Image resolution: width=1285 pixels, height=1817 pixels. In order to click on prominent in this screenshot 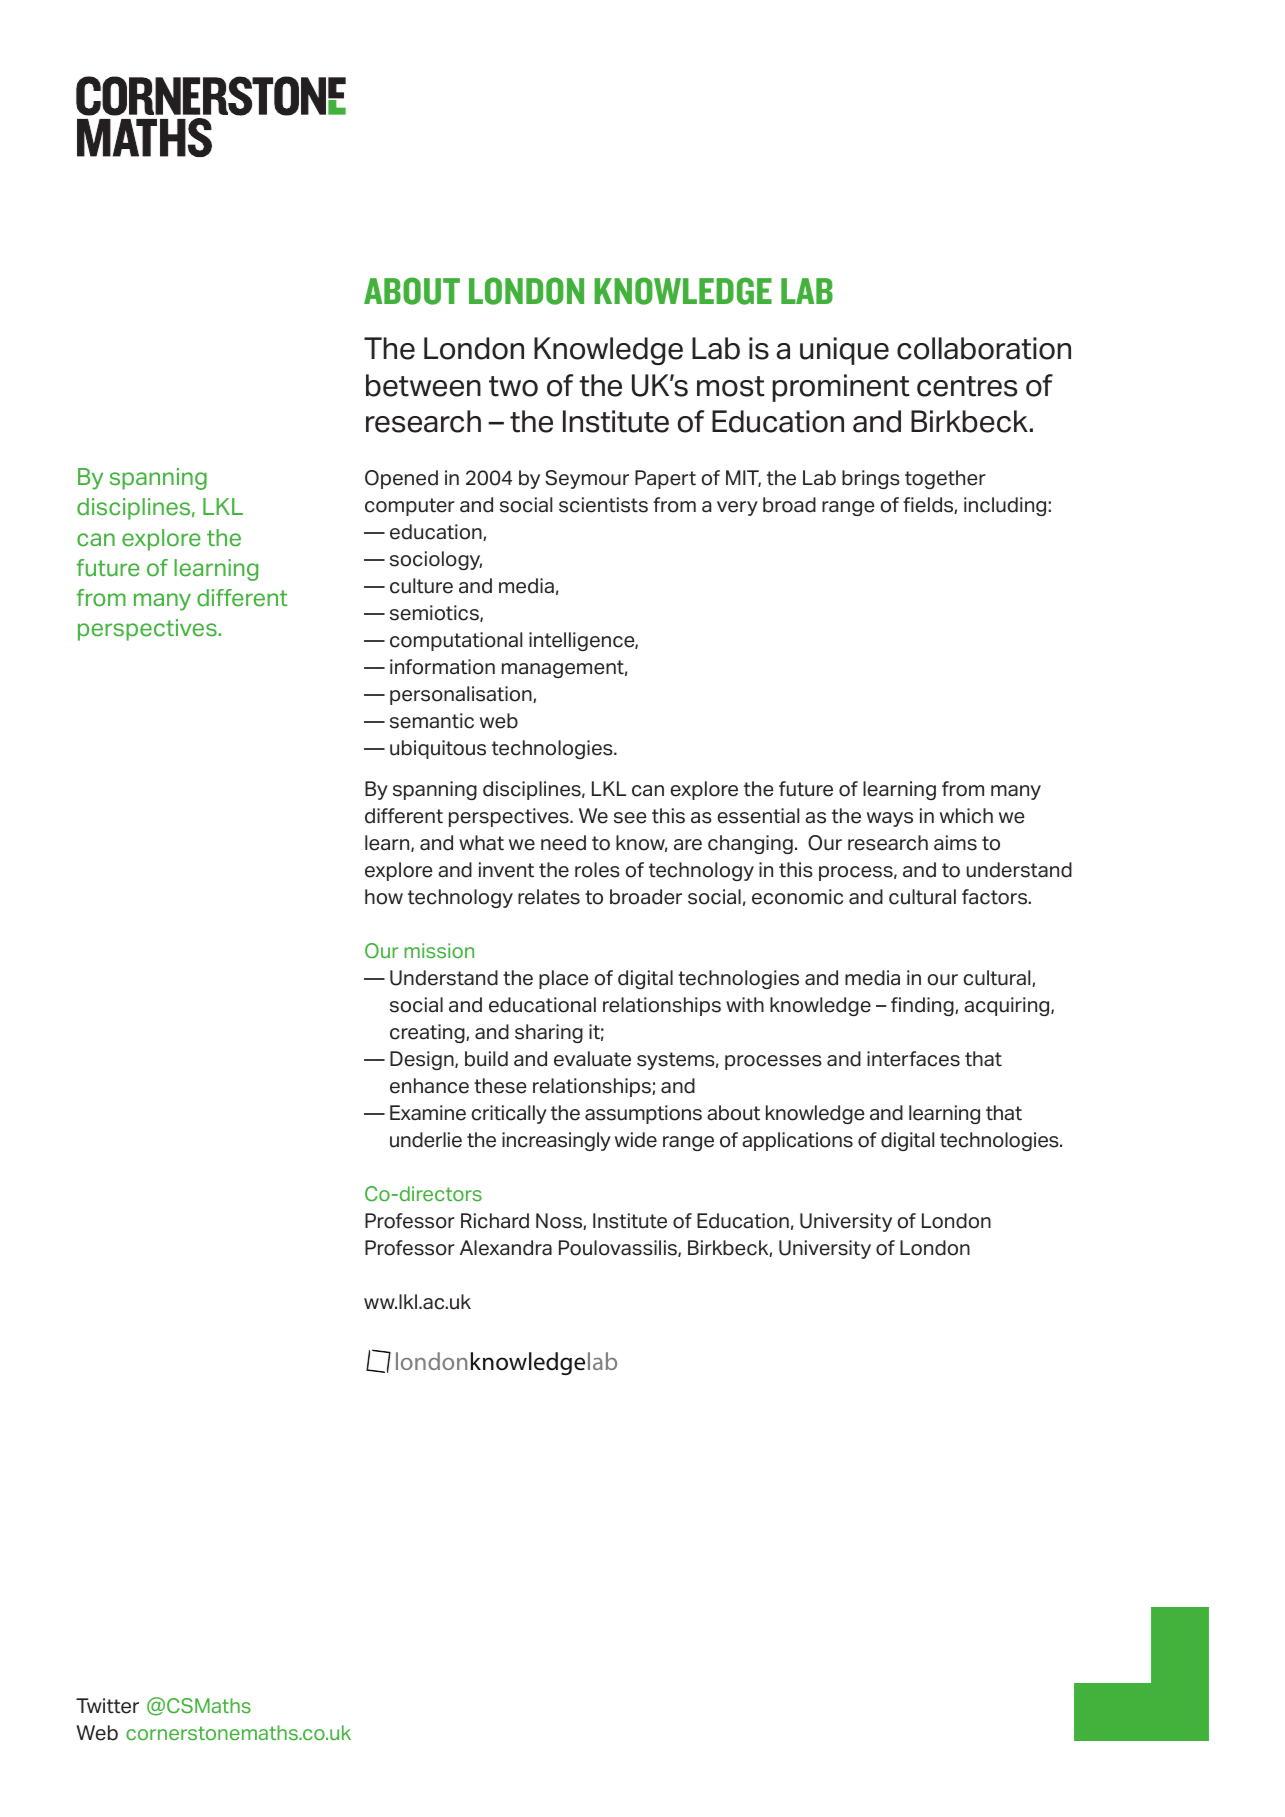, I will do `click(841, 388)`.
